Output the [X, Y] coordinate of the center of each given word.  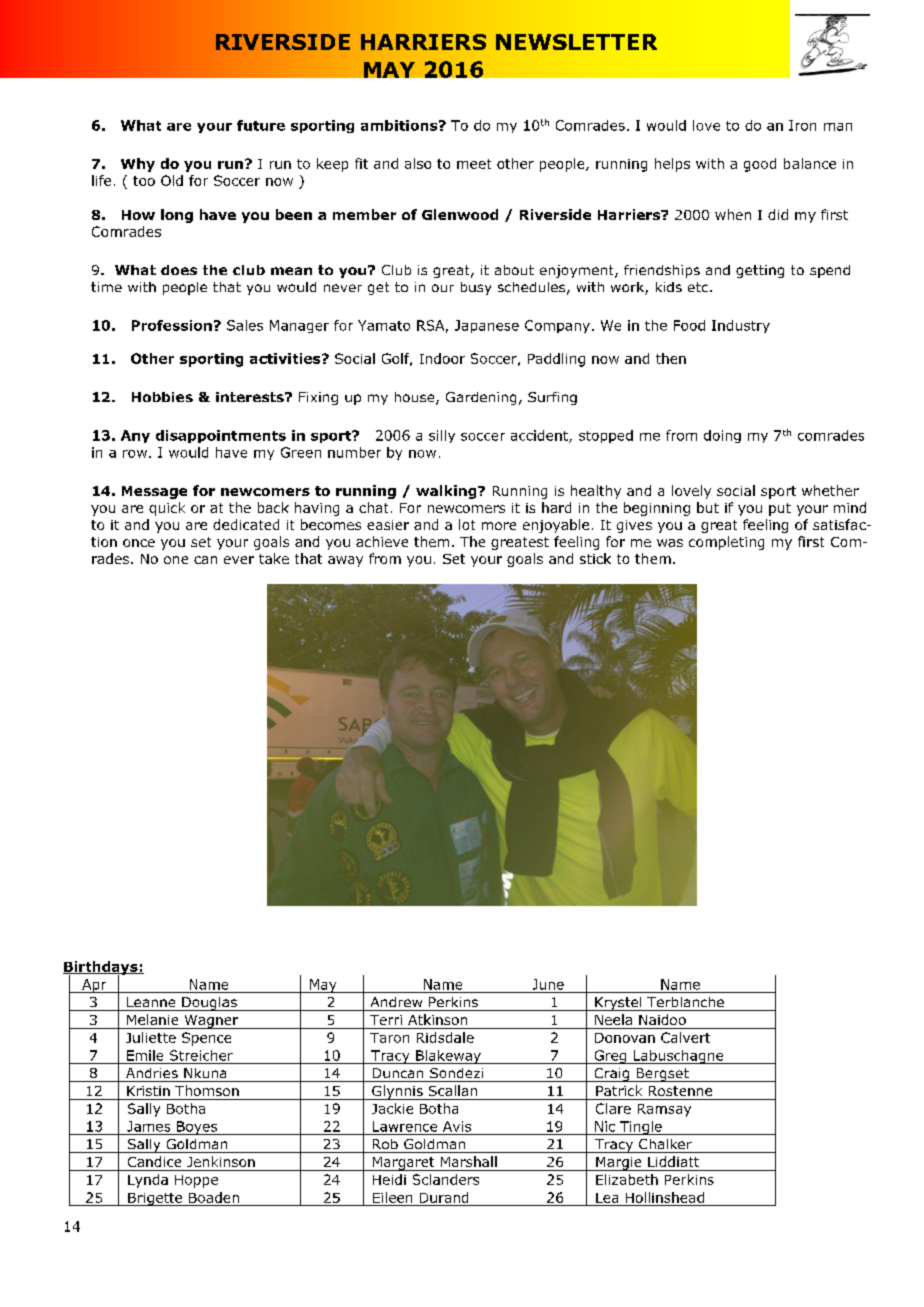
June [548, 984]
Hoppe [196, 1181]
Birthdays [101, 969]
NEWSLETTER [576, 42]
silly [442, 436]
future [261, 125]
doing [722, 436]
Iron [802, 125]
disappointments [221, 436]
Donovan [625, 1038]
